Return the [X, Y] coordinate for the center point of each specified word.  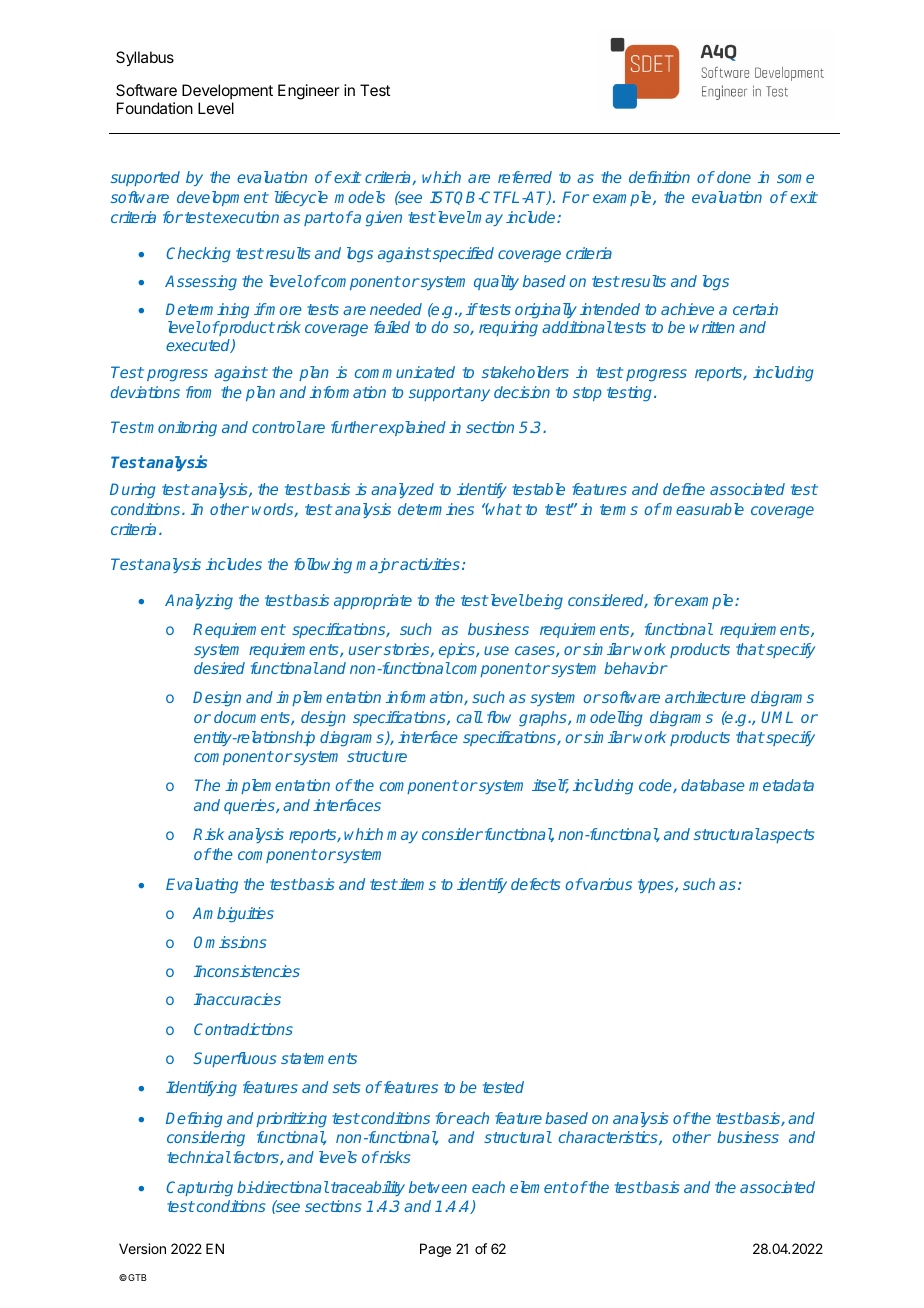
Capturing [199, 1189]
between [438, 1187]
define [684, 489]
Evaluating [202, 886]
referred [525, 177]
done [734, 177]
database [713, 785]
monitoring [180, 429]
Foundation [155, 108]
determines [436, 509]
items [416, 884]
